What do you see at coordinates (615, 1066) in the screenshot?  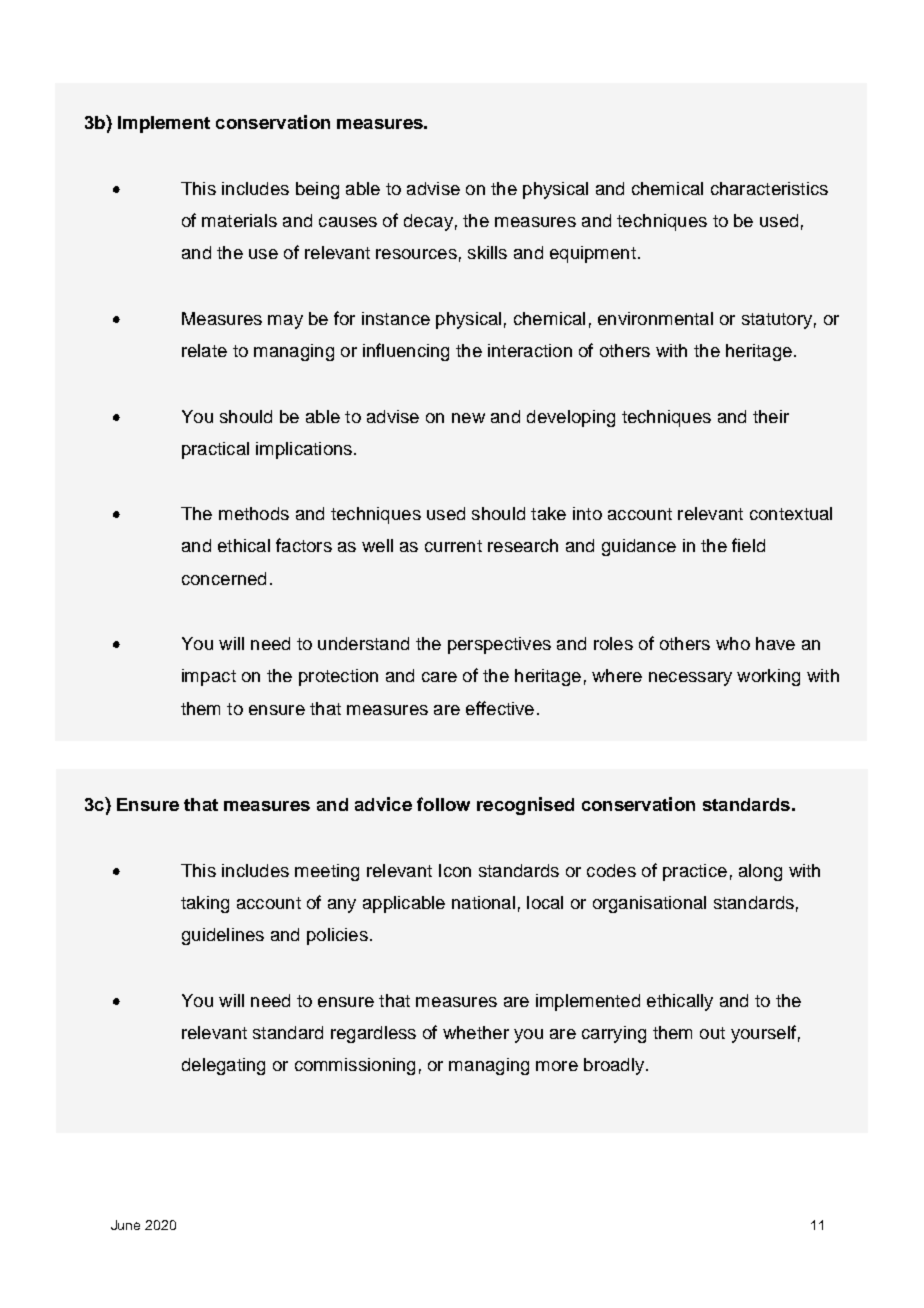 I see `broadly` at bounding box center [615, 1066].
